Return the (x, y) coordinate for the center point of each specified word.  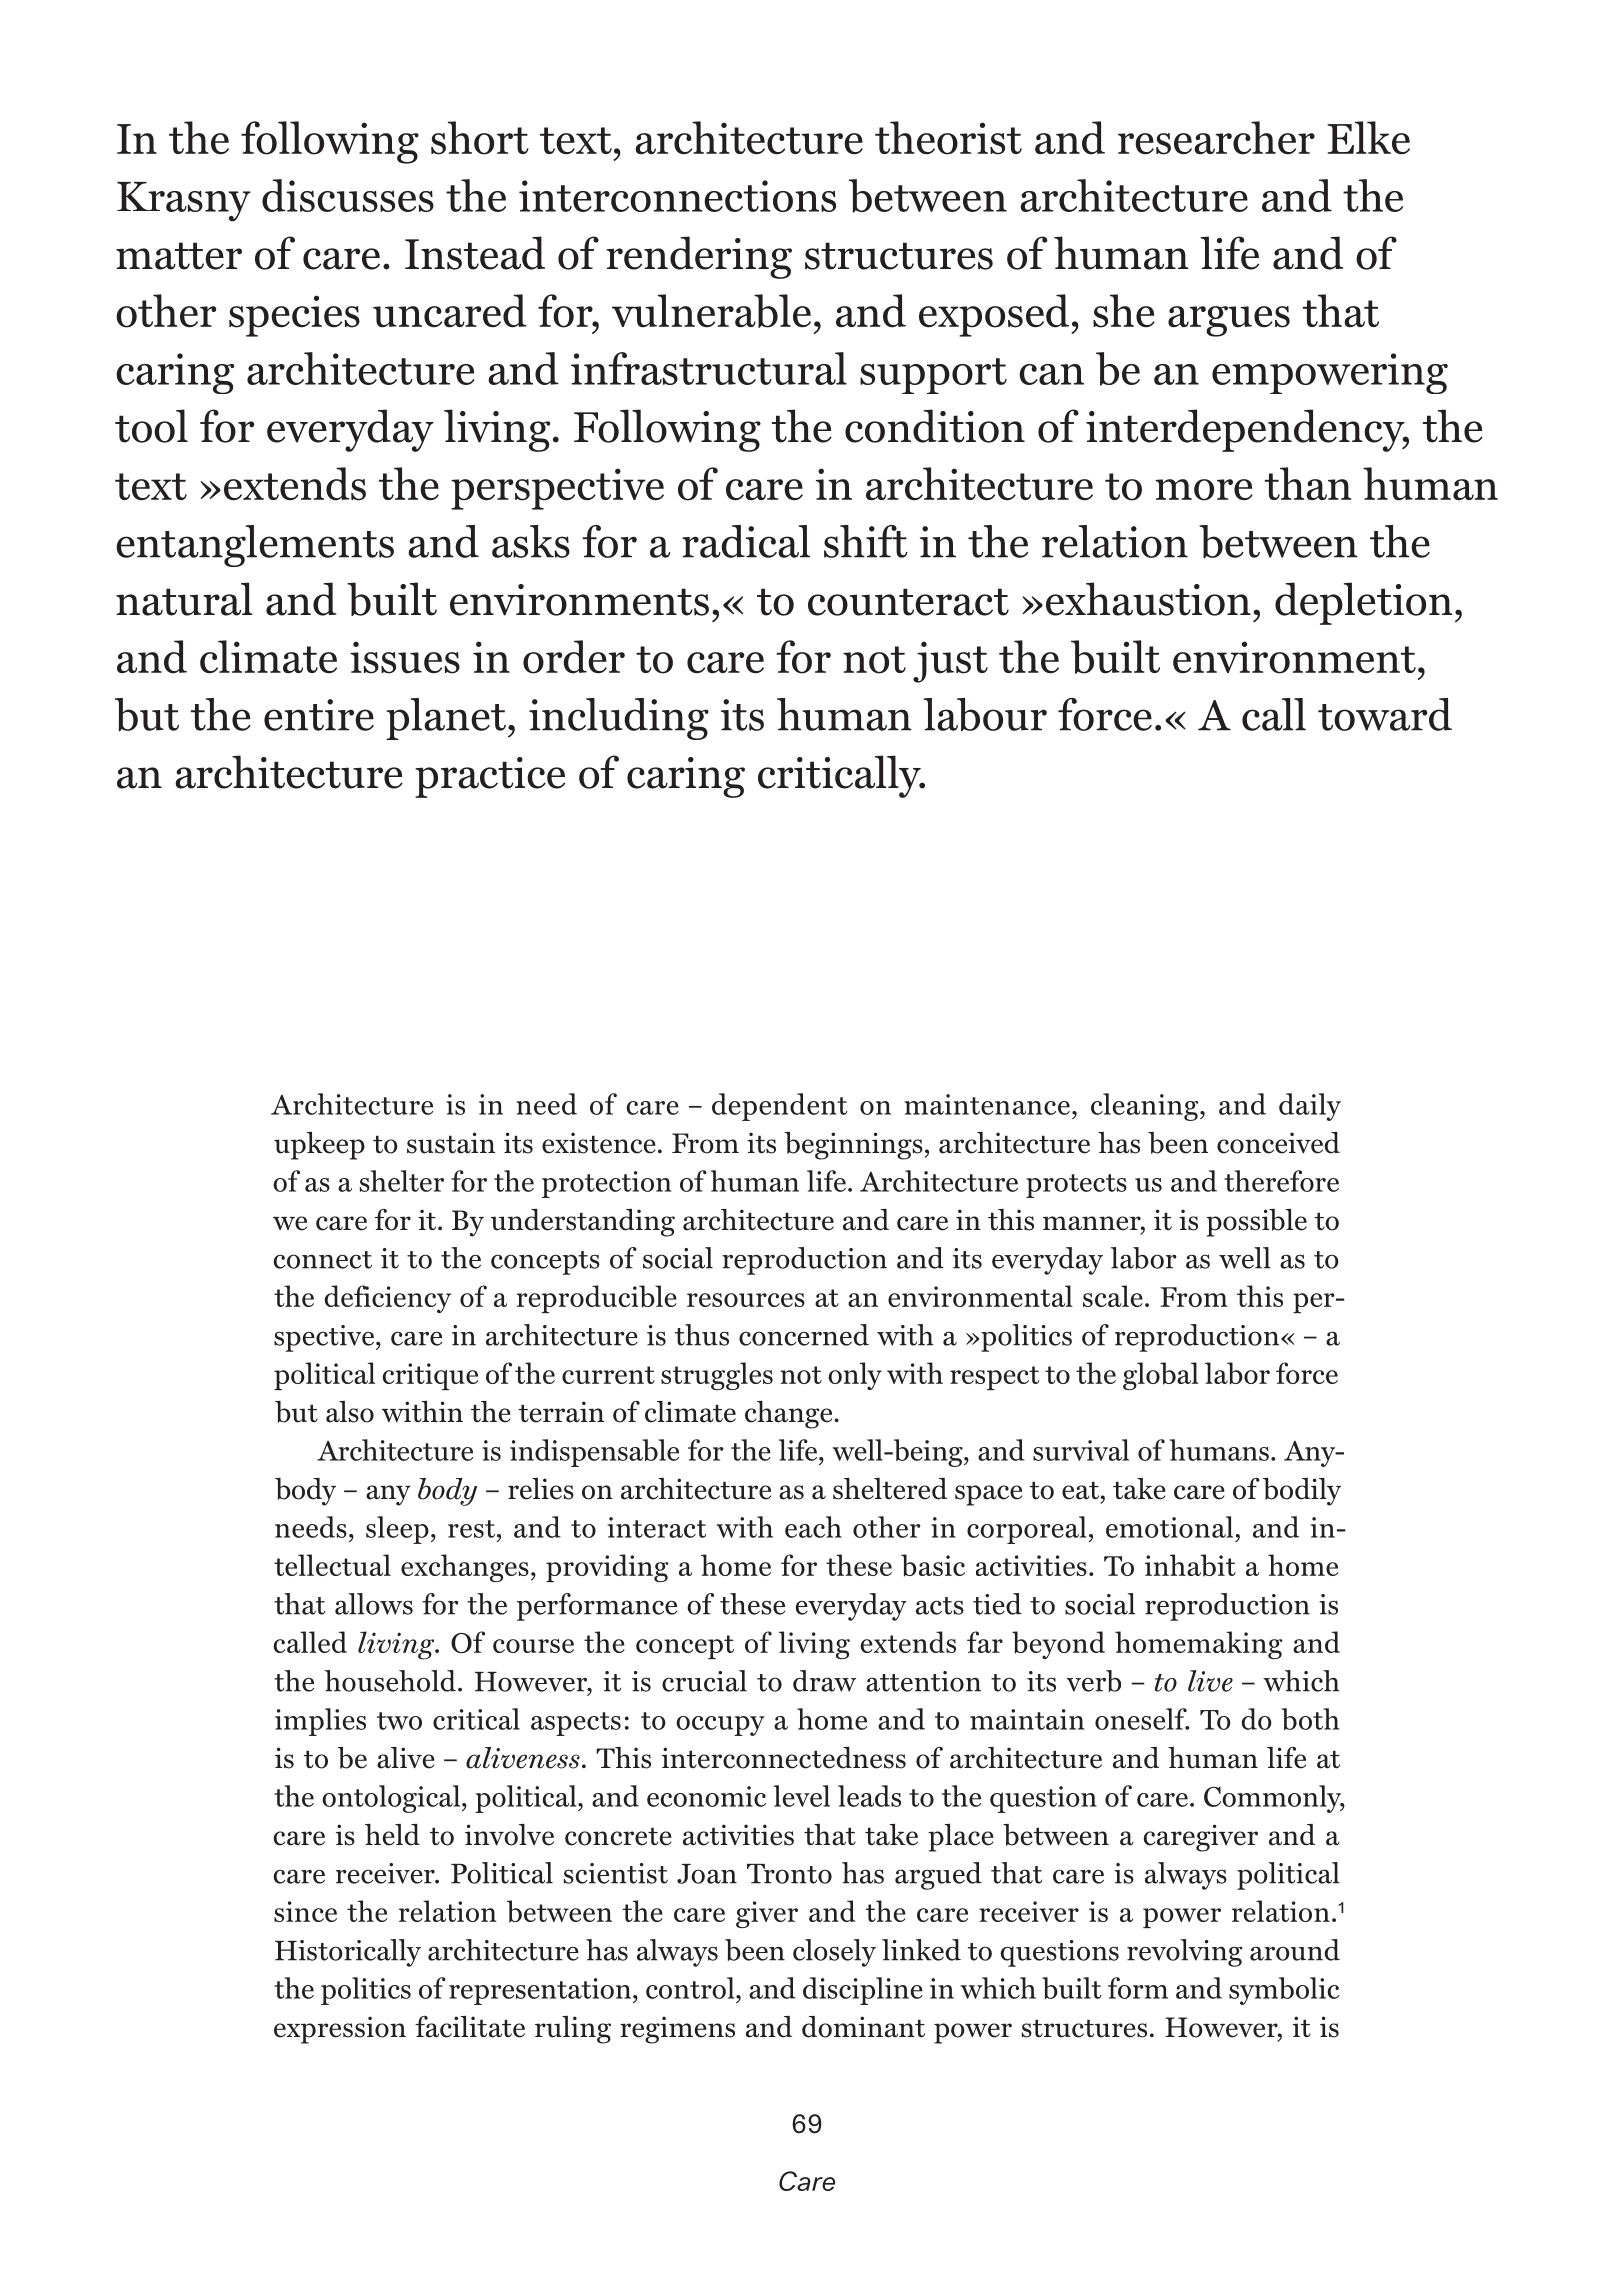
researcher (1216, 138)
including (619, 719)
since (305, 1911)
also (350, 1412)
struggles (717, 1376)
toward (1385, 714)
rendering (699, 257)
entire (319, 715)
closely (834, 1953)
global (1161, 1376)
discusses (348, 195)
